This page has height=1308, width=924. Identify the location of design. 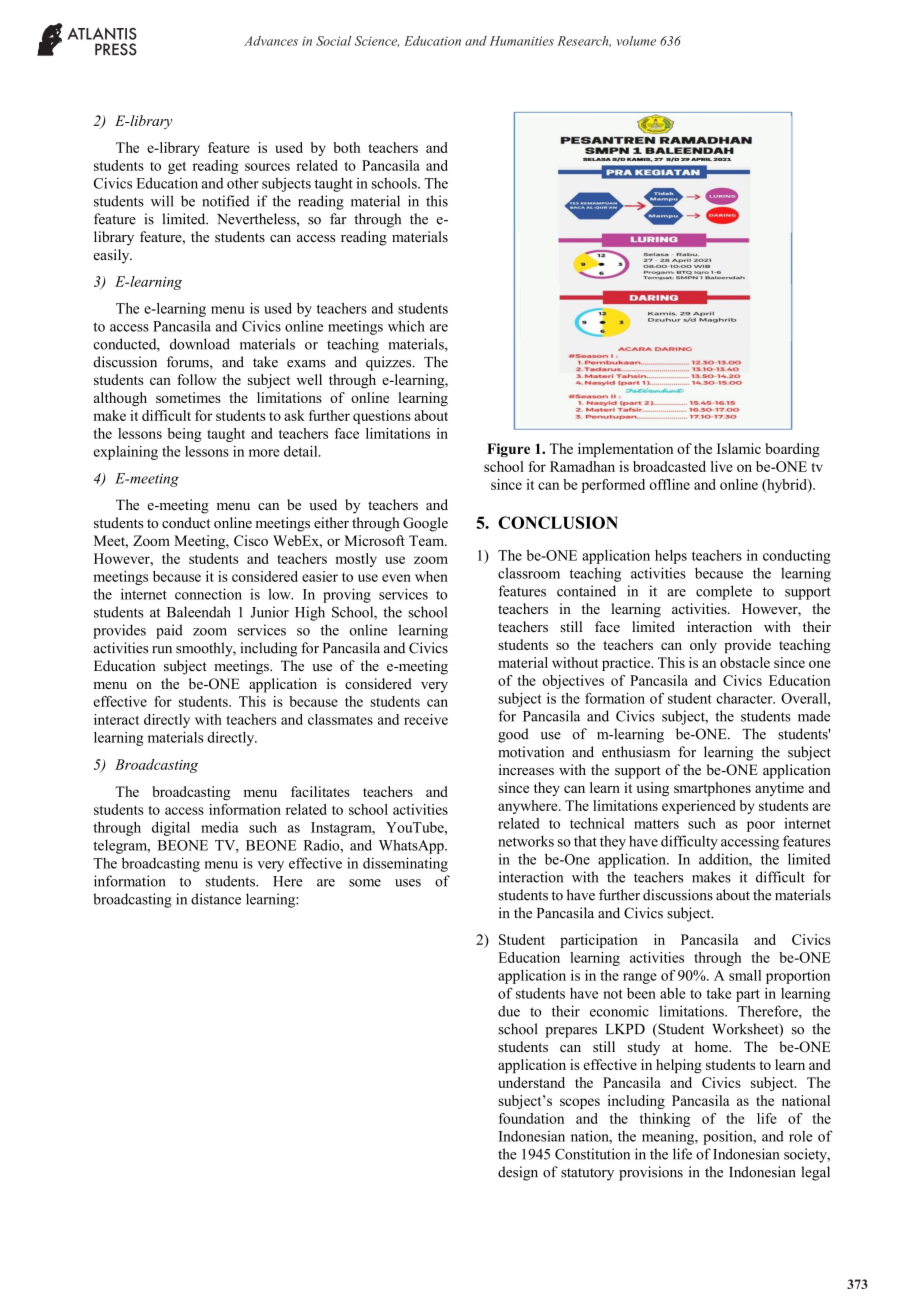
(518, 1173).
